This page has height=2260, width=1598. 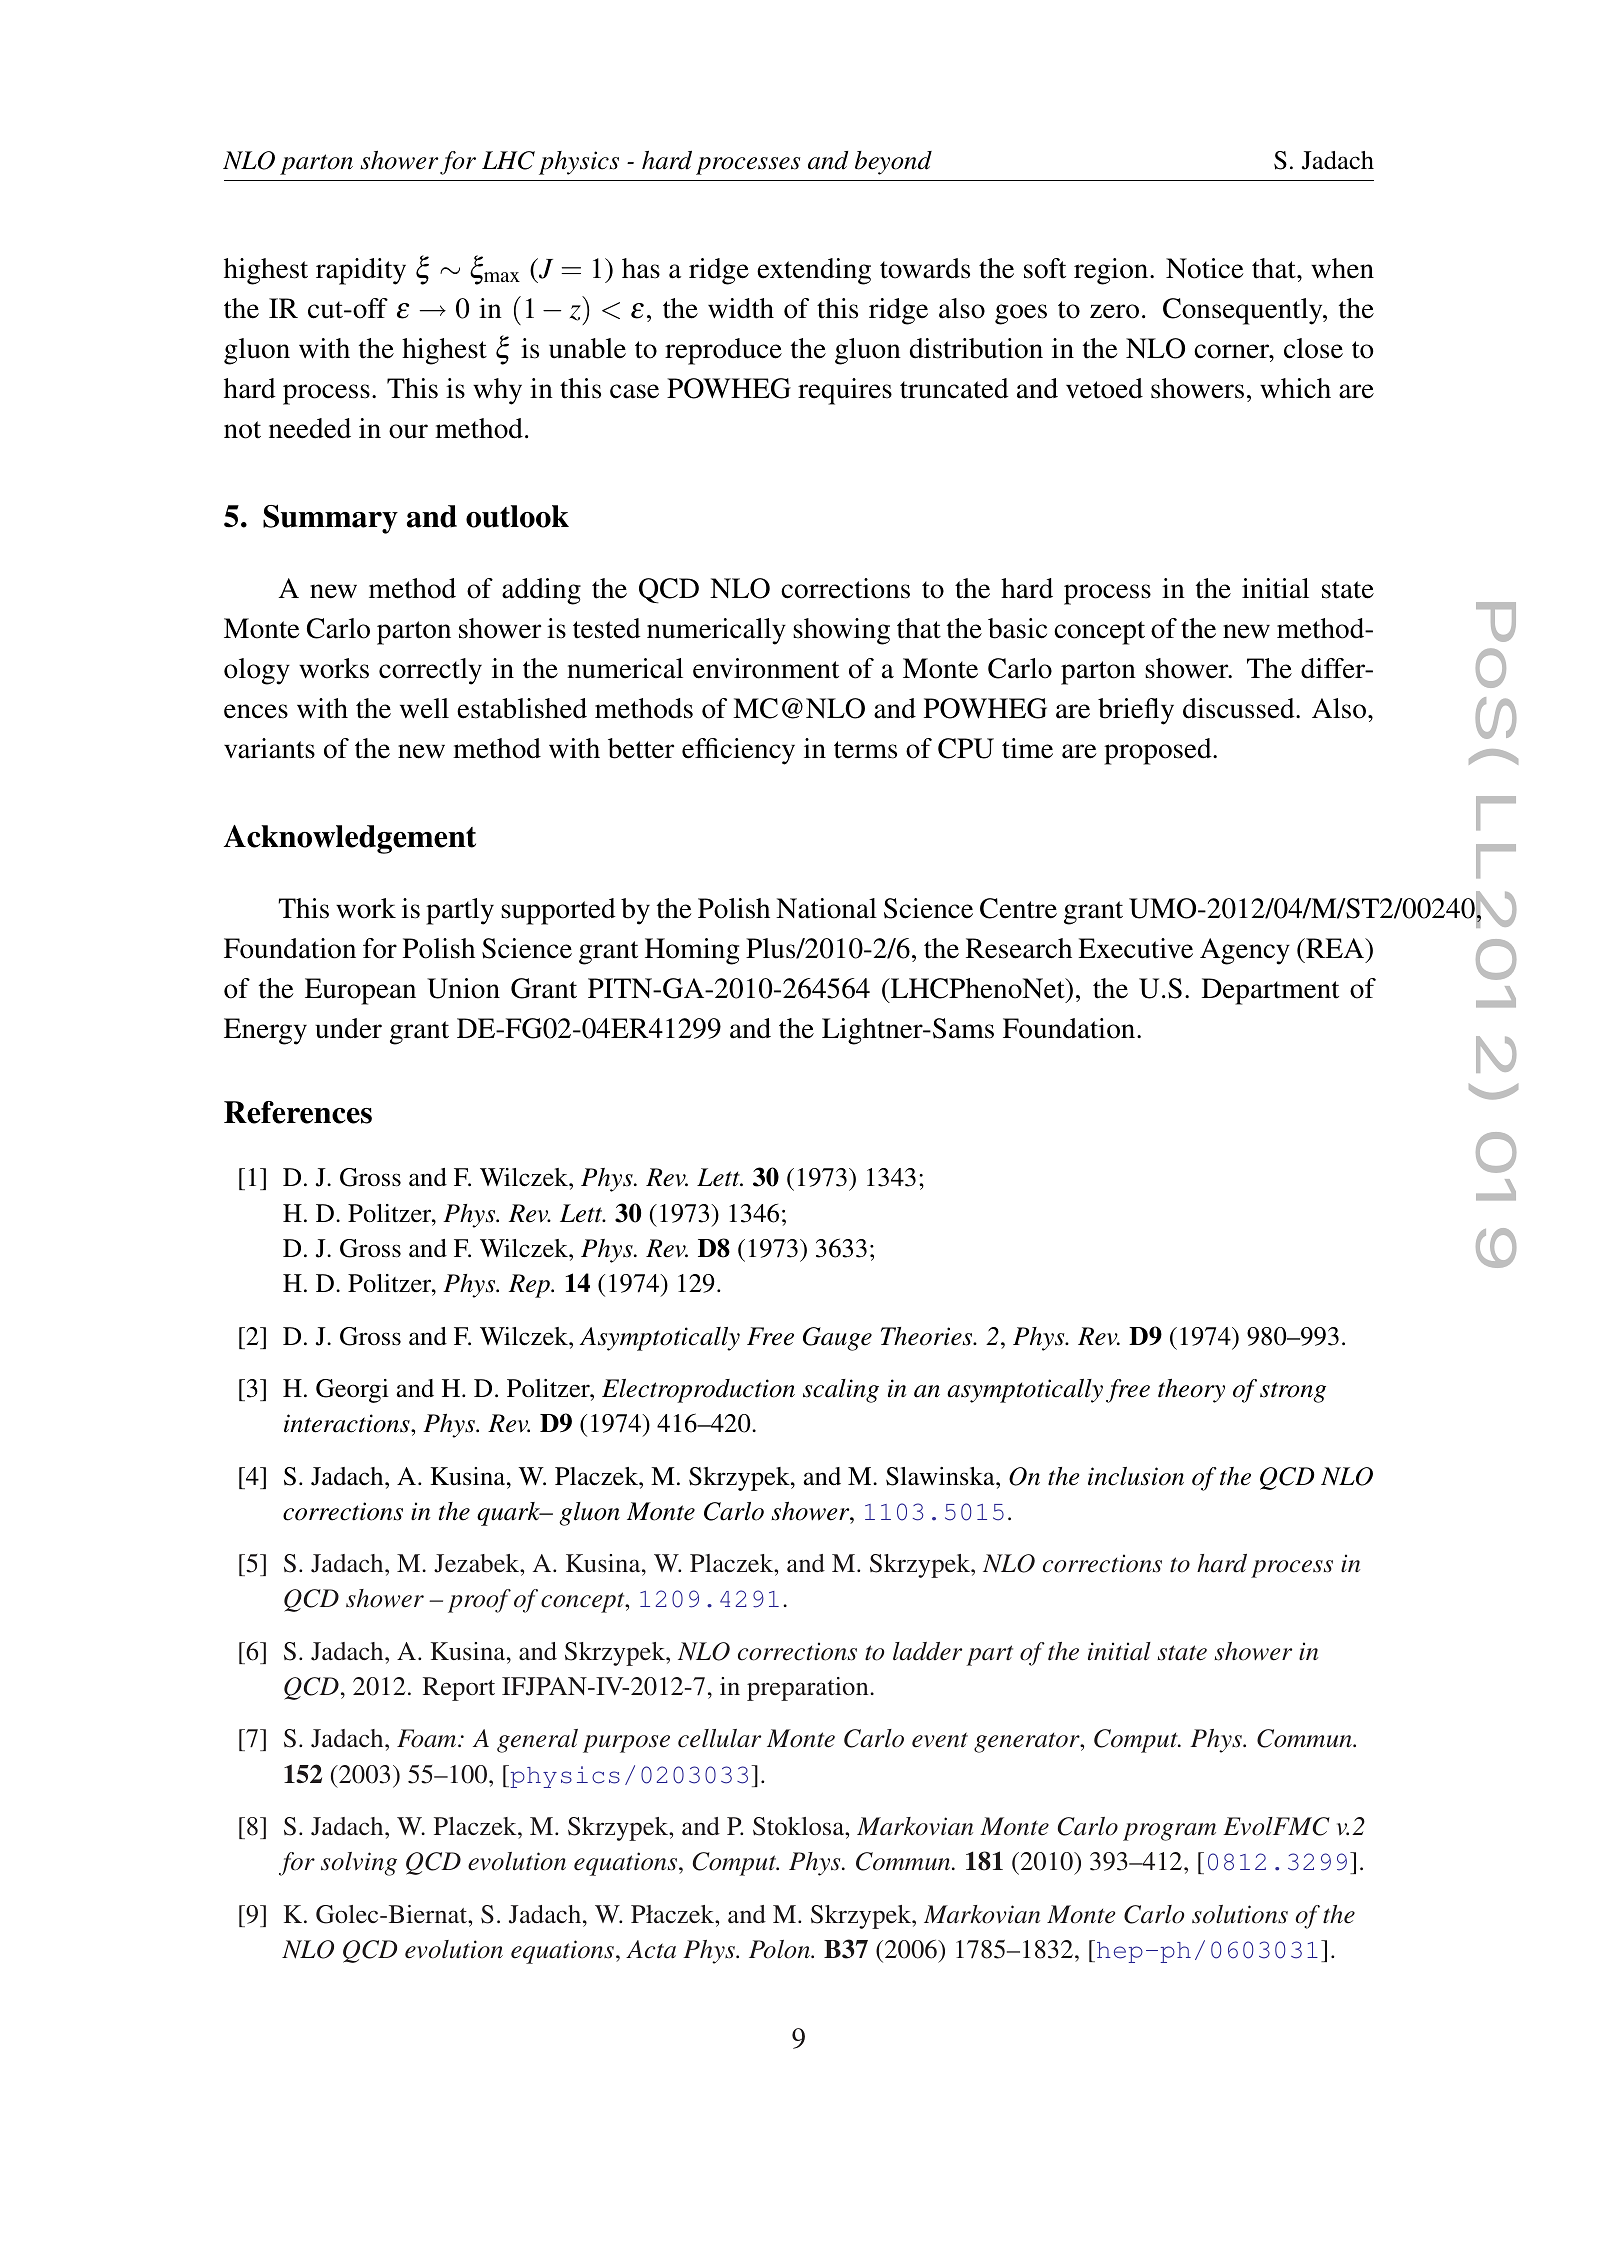 I want to click on Georgi, so click(x=352, y=1391).
